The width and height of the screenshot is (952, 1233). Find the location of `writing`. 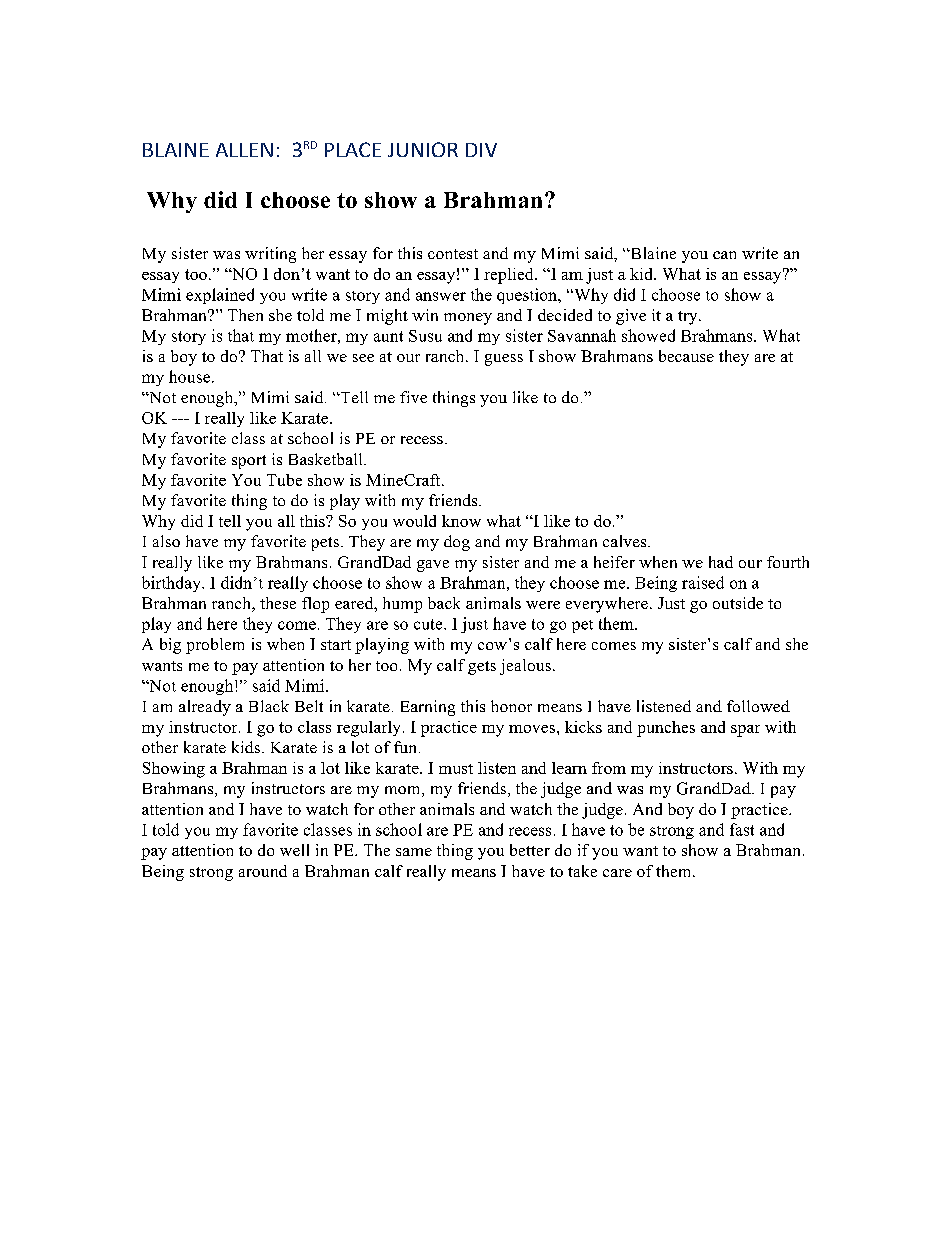

writing is located at coordinates (270, 255).
